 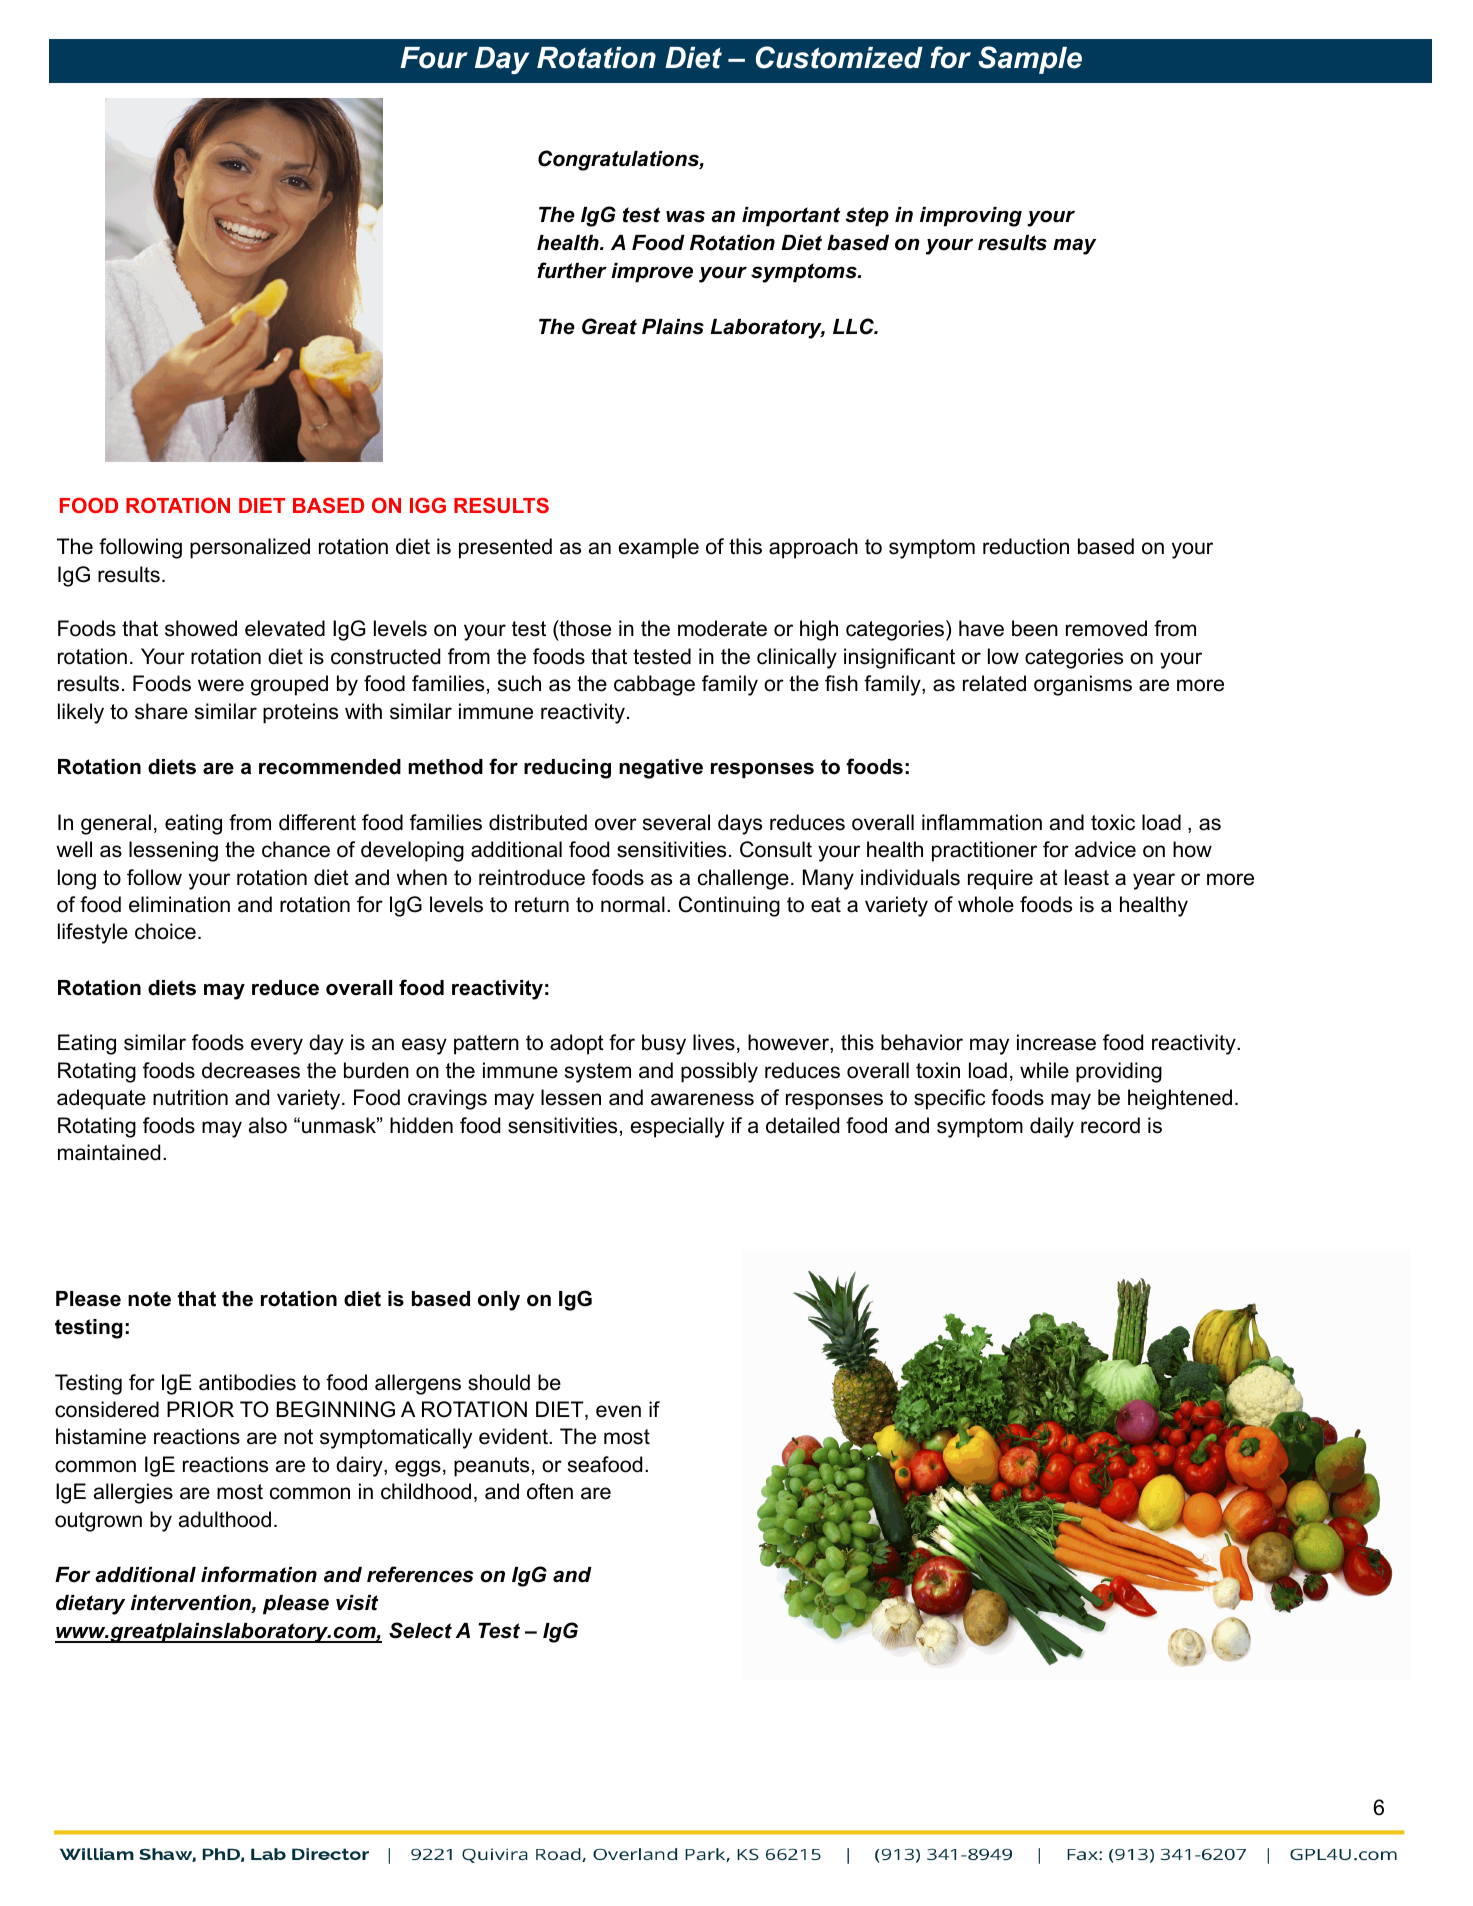 What do you see at coordinates (676, 822) in the screenshot?
I see `several` at bounding box center [676, 822].
